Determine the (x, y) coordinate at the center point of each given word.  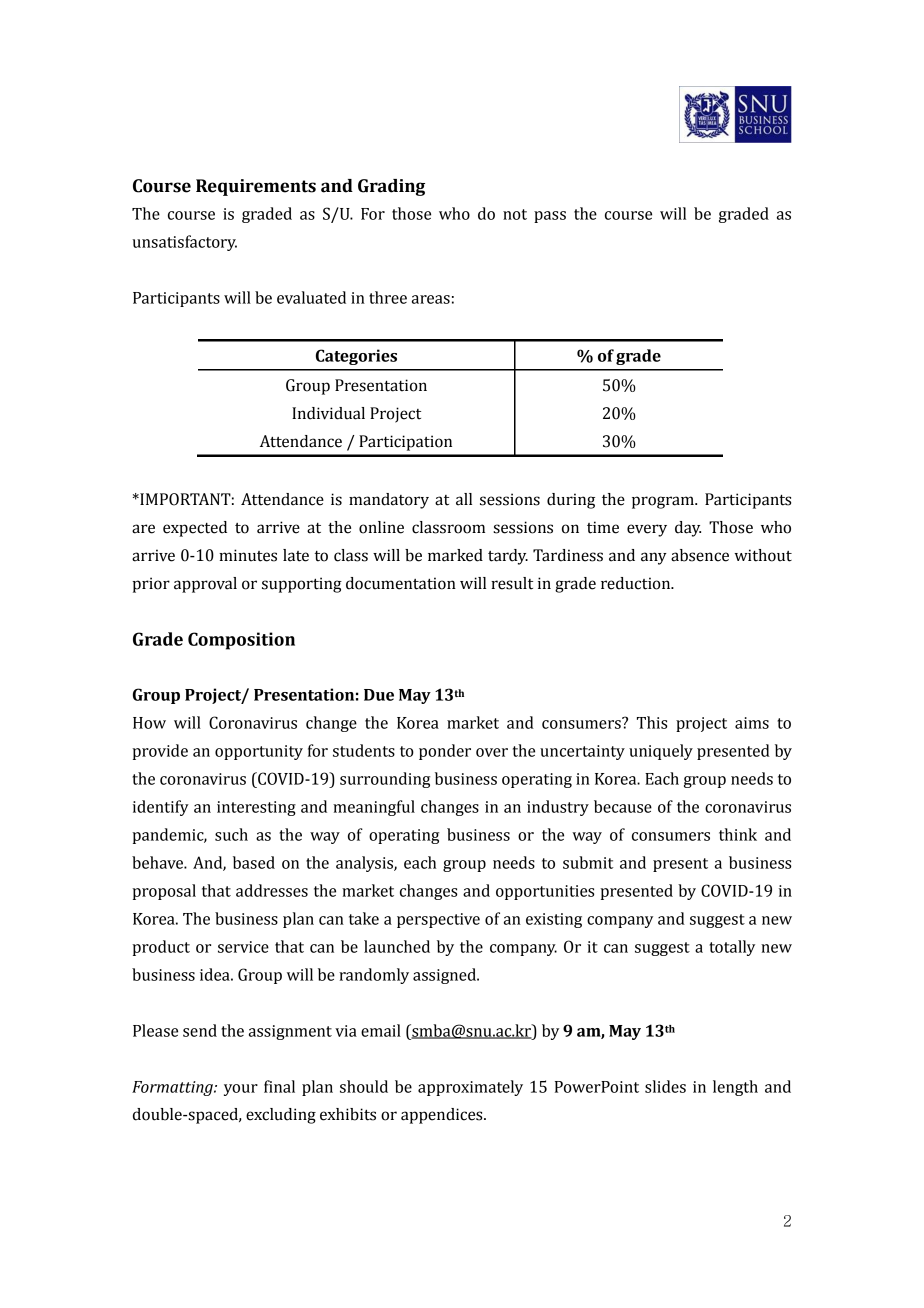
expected (195, 529)
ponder (445, 752)
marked (455, 555)
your (241, 1090)
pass (550, 217)
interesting (256, 808)
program (664, 502)
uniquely (661, 752)
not (515, 214)
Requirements (256, 187)
